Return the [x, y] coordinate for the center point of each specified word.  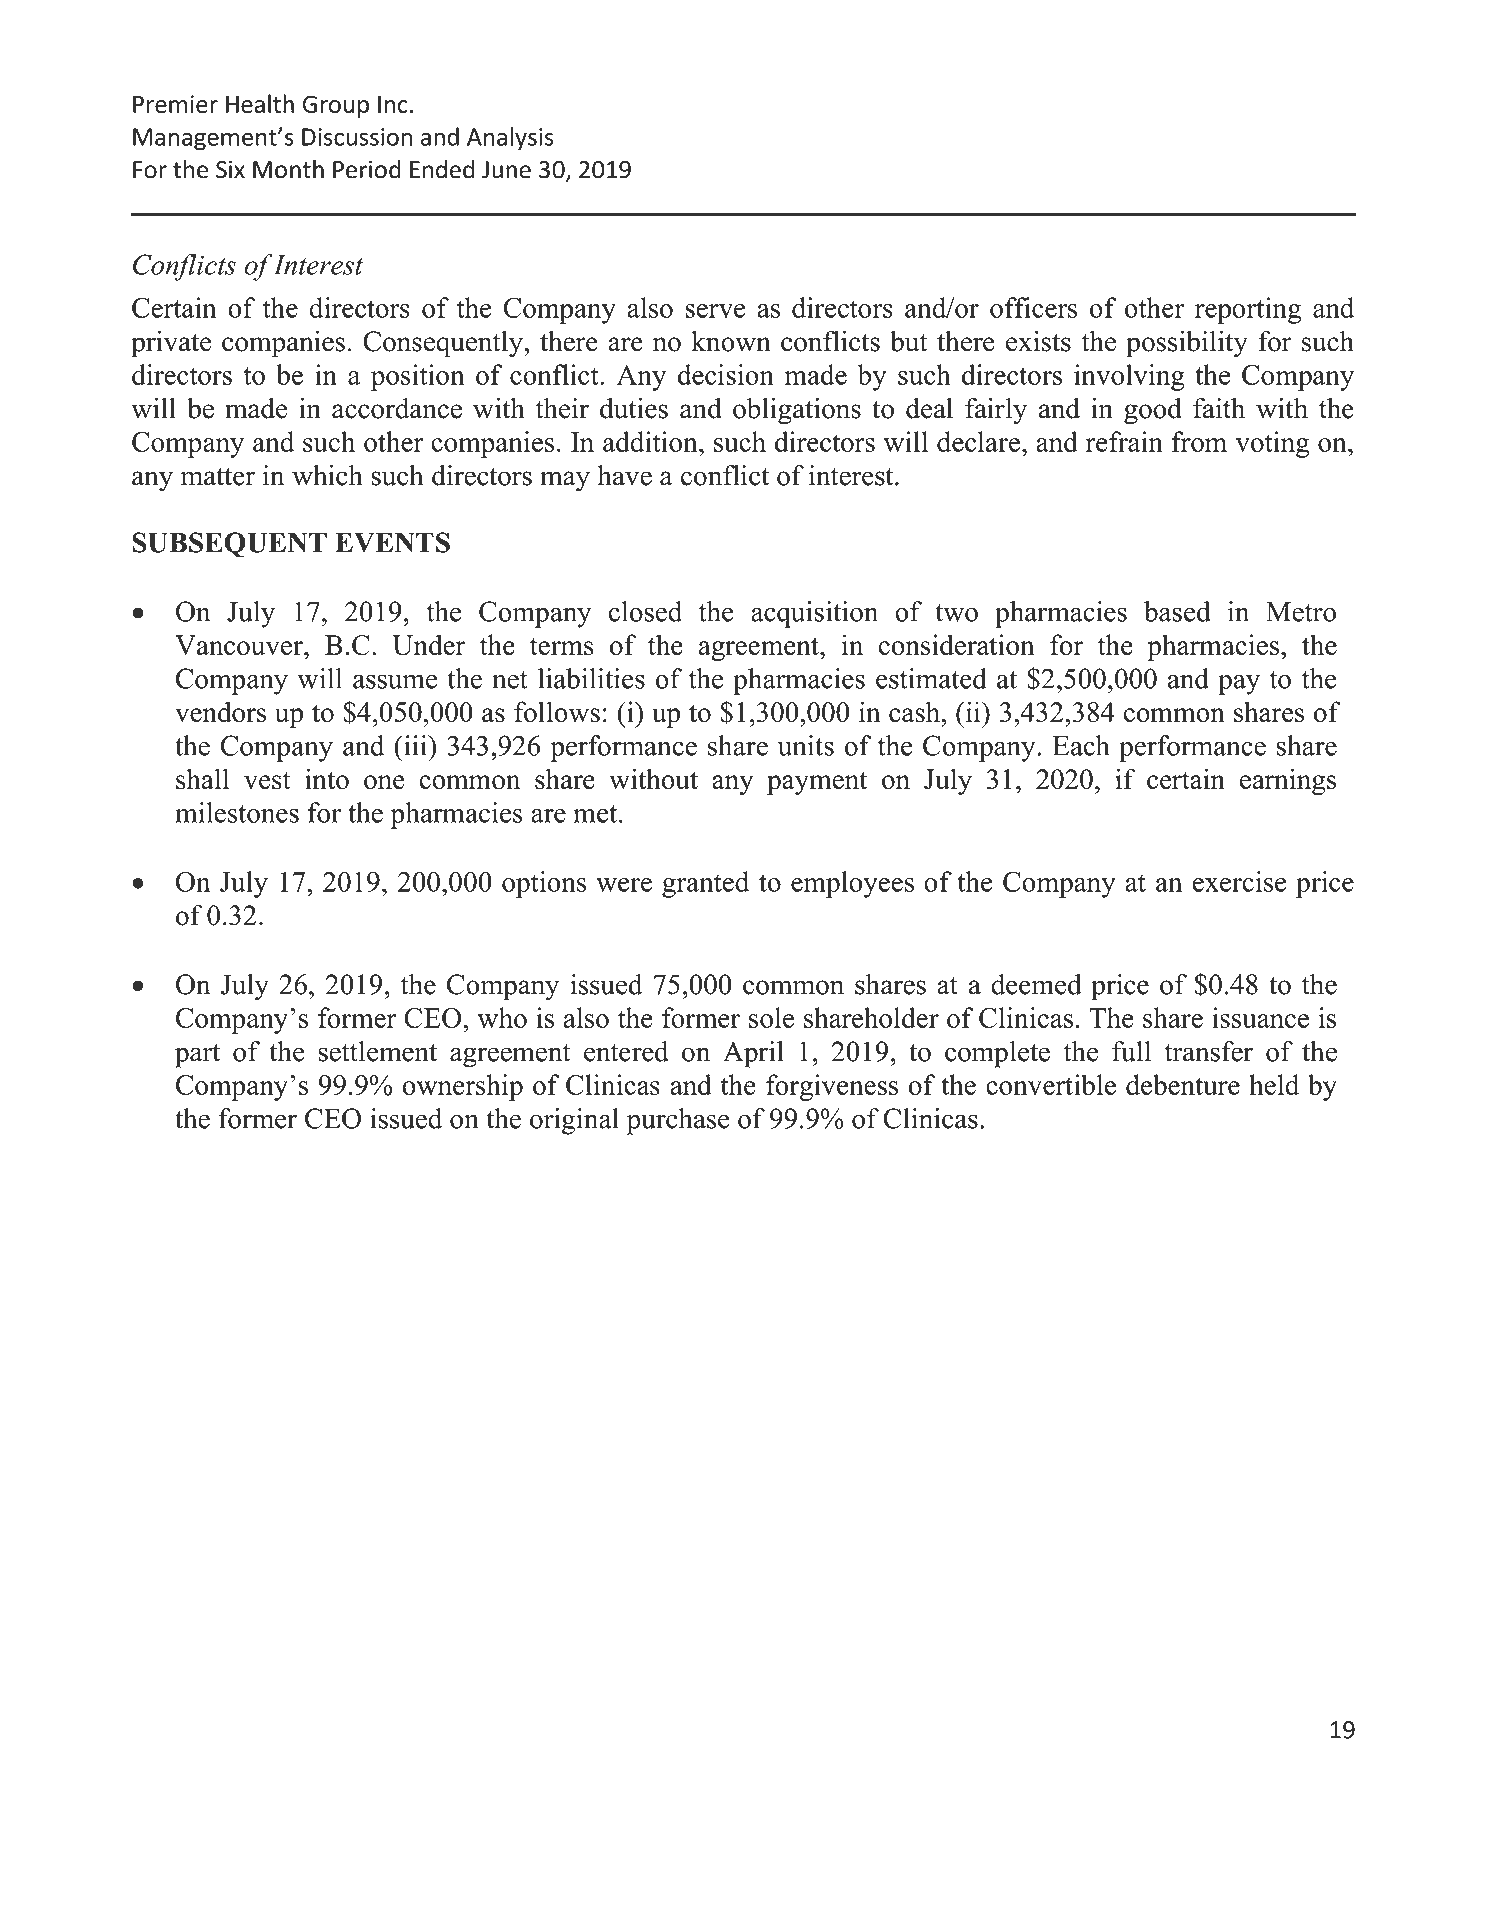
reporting [1248, 310]
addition [651, 441]
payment [817, 783]
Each [1081, 745]
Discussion [357, 137]
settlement [377, 1051]
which [327, 475]
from [1199, 441]
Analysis [510, 139]
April [753, 1054]
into [327, 779]
